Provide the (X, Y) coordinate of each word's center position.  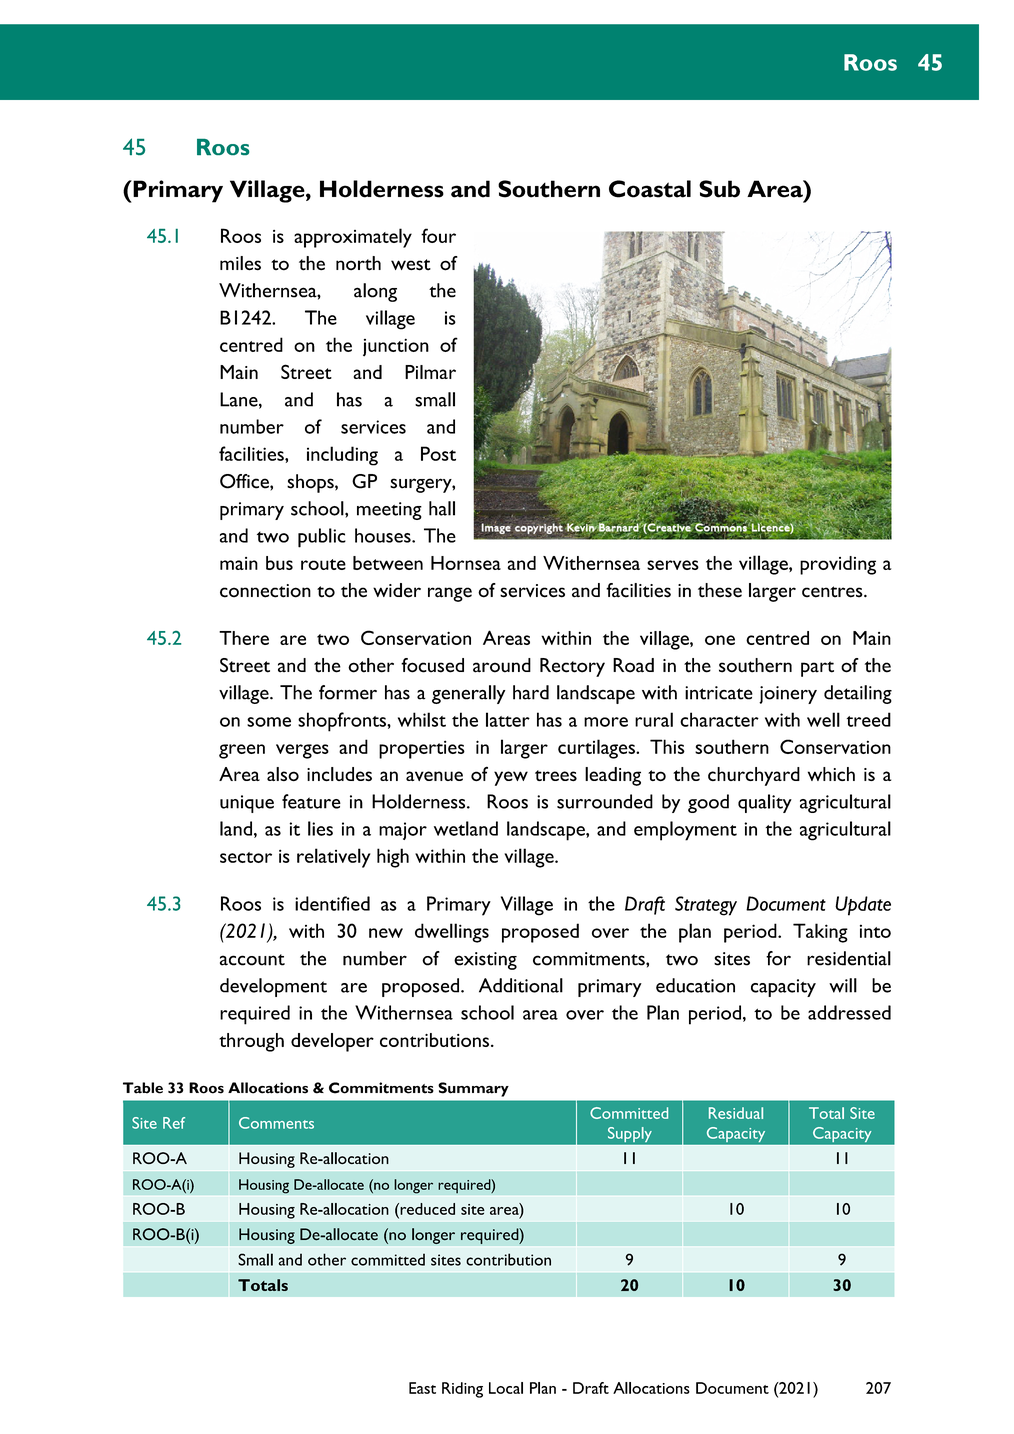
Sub (719, 189)
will (843, 985)
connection (265, 591)
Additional (521, 985)
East (422, 1388)
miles (240, 263)
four (438, 235)
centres (833, 592)
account (252, 960)
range (450, 594)
